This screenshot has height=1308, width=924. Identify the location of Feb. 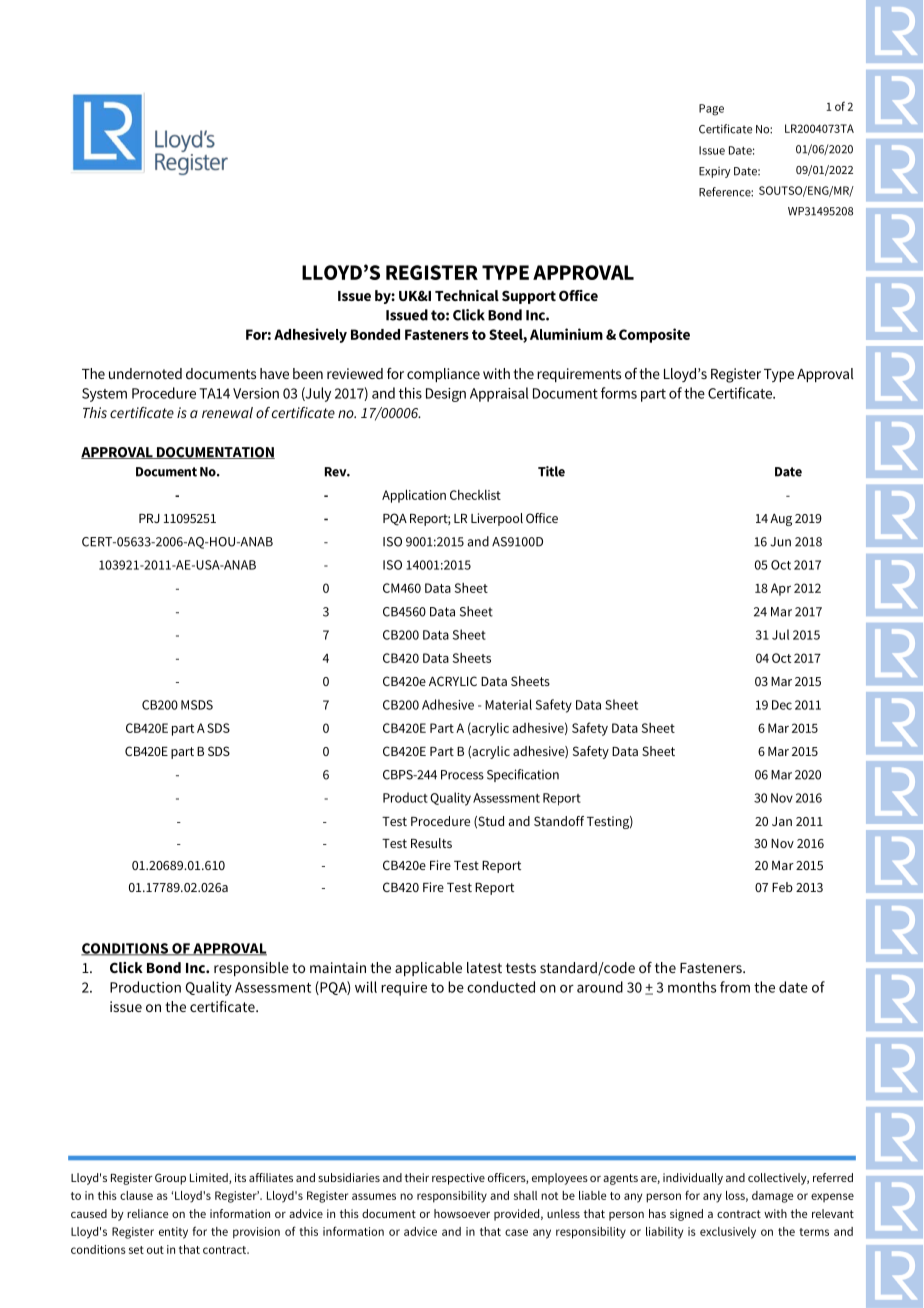
(782, 887).
